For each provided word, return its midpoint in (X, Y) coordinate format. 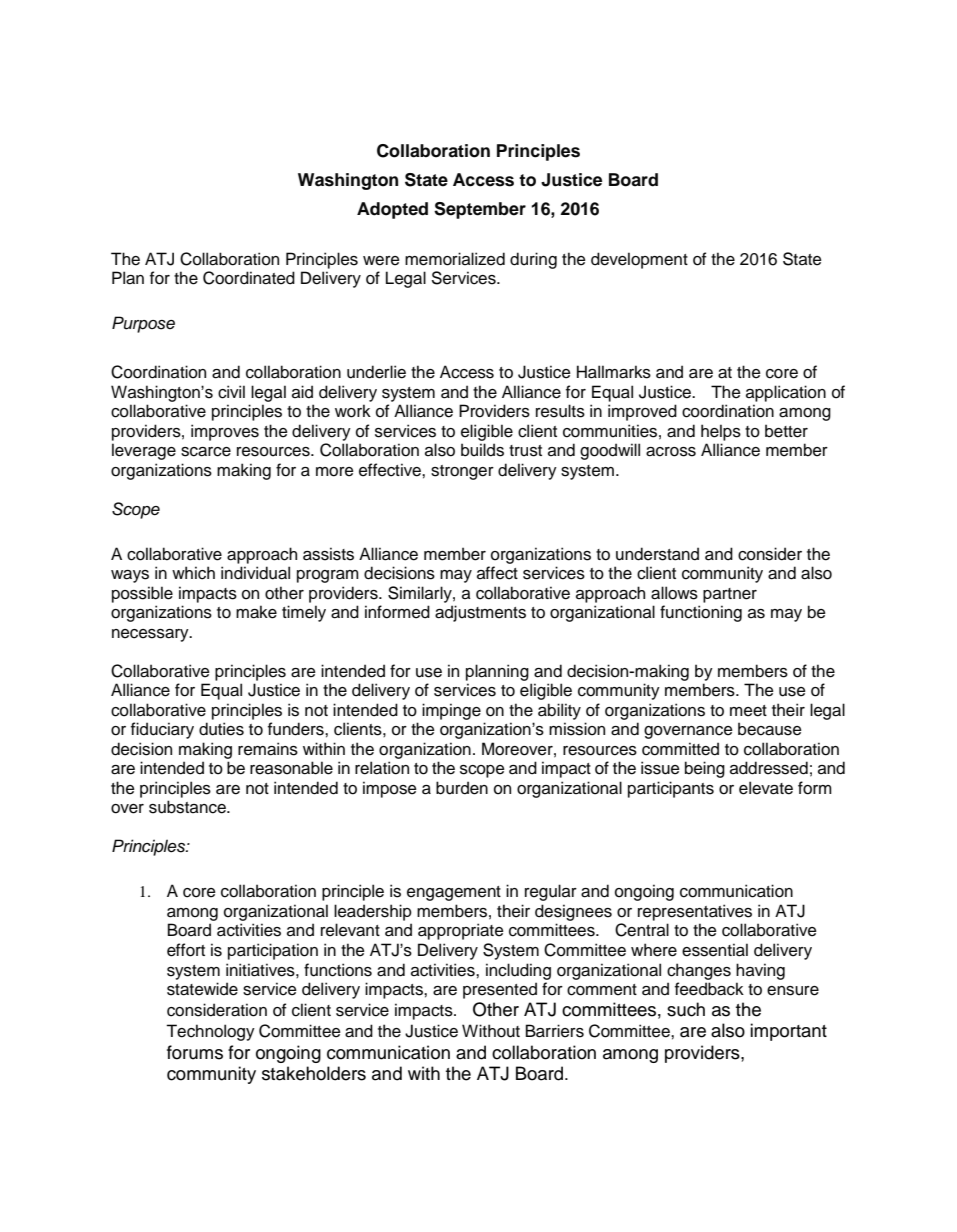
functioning (701, 613)
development (639, 260)
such (686, 1009)
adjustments (480, 613)
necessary (151, 635)
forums (195, 1052)
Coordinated (249, 278)
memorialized (455, 259)
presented (500, 990)
